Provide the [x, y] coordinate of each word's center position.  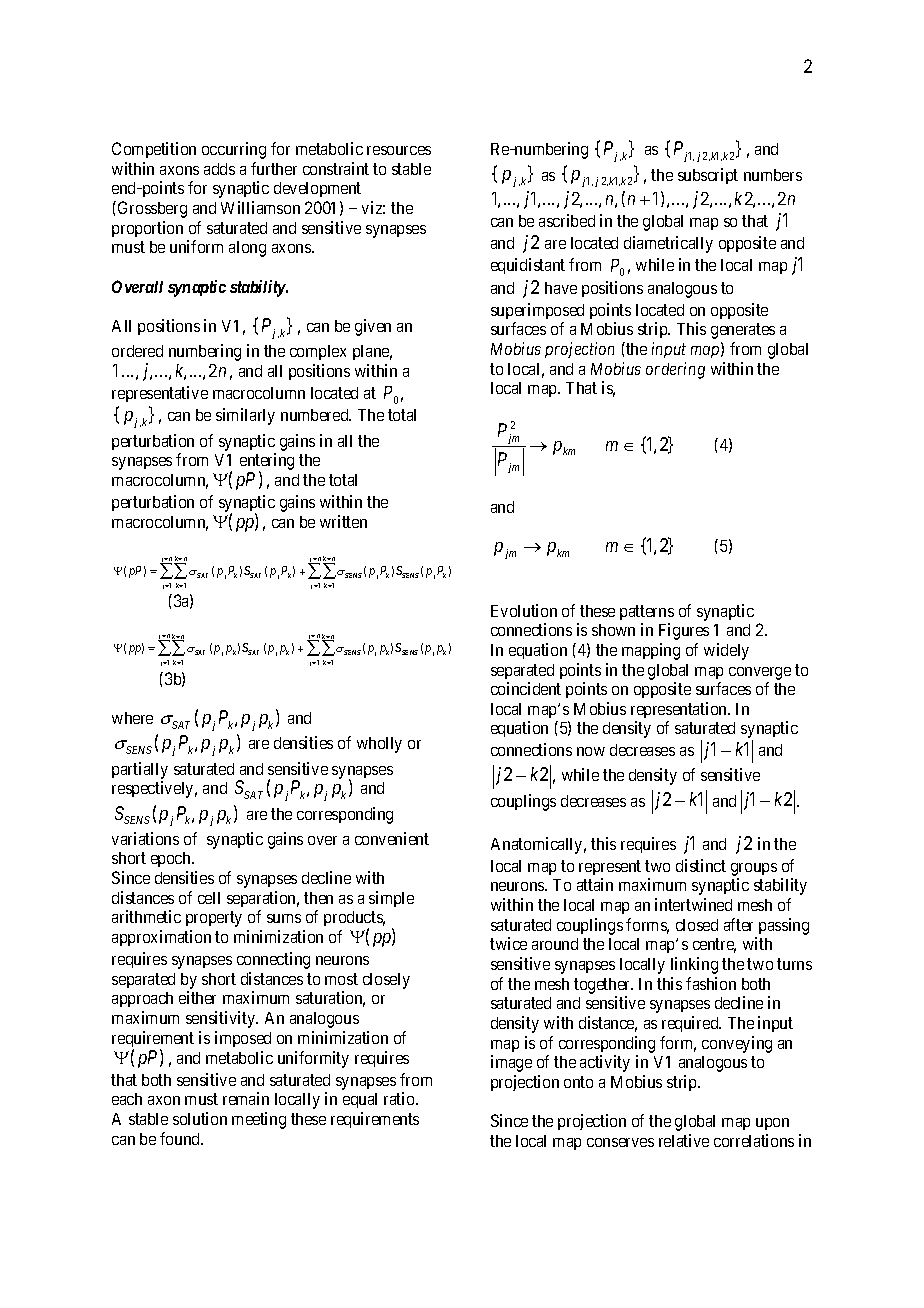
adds [219, 169]
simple [391, 899]
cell [209, 898]
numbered [316, 415]
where [132, 718]
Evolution [524, 610]
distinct [701, 865]
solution [200, 1118]
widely [726, 651]
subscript [708, 176]
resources [399, 150]
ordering [675, 370]
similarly [245, 416]
